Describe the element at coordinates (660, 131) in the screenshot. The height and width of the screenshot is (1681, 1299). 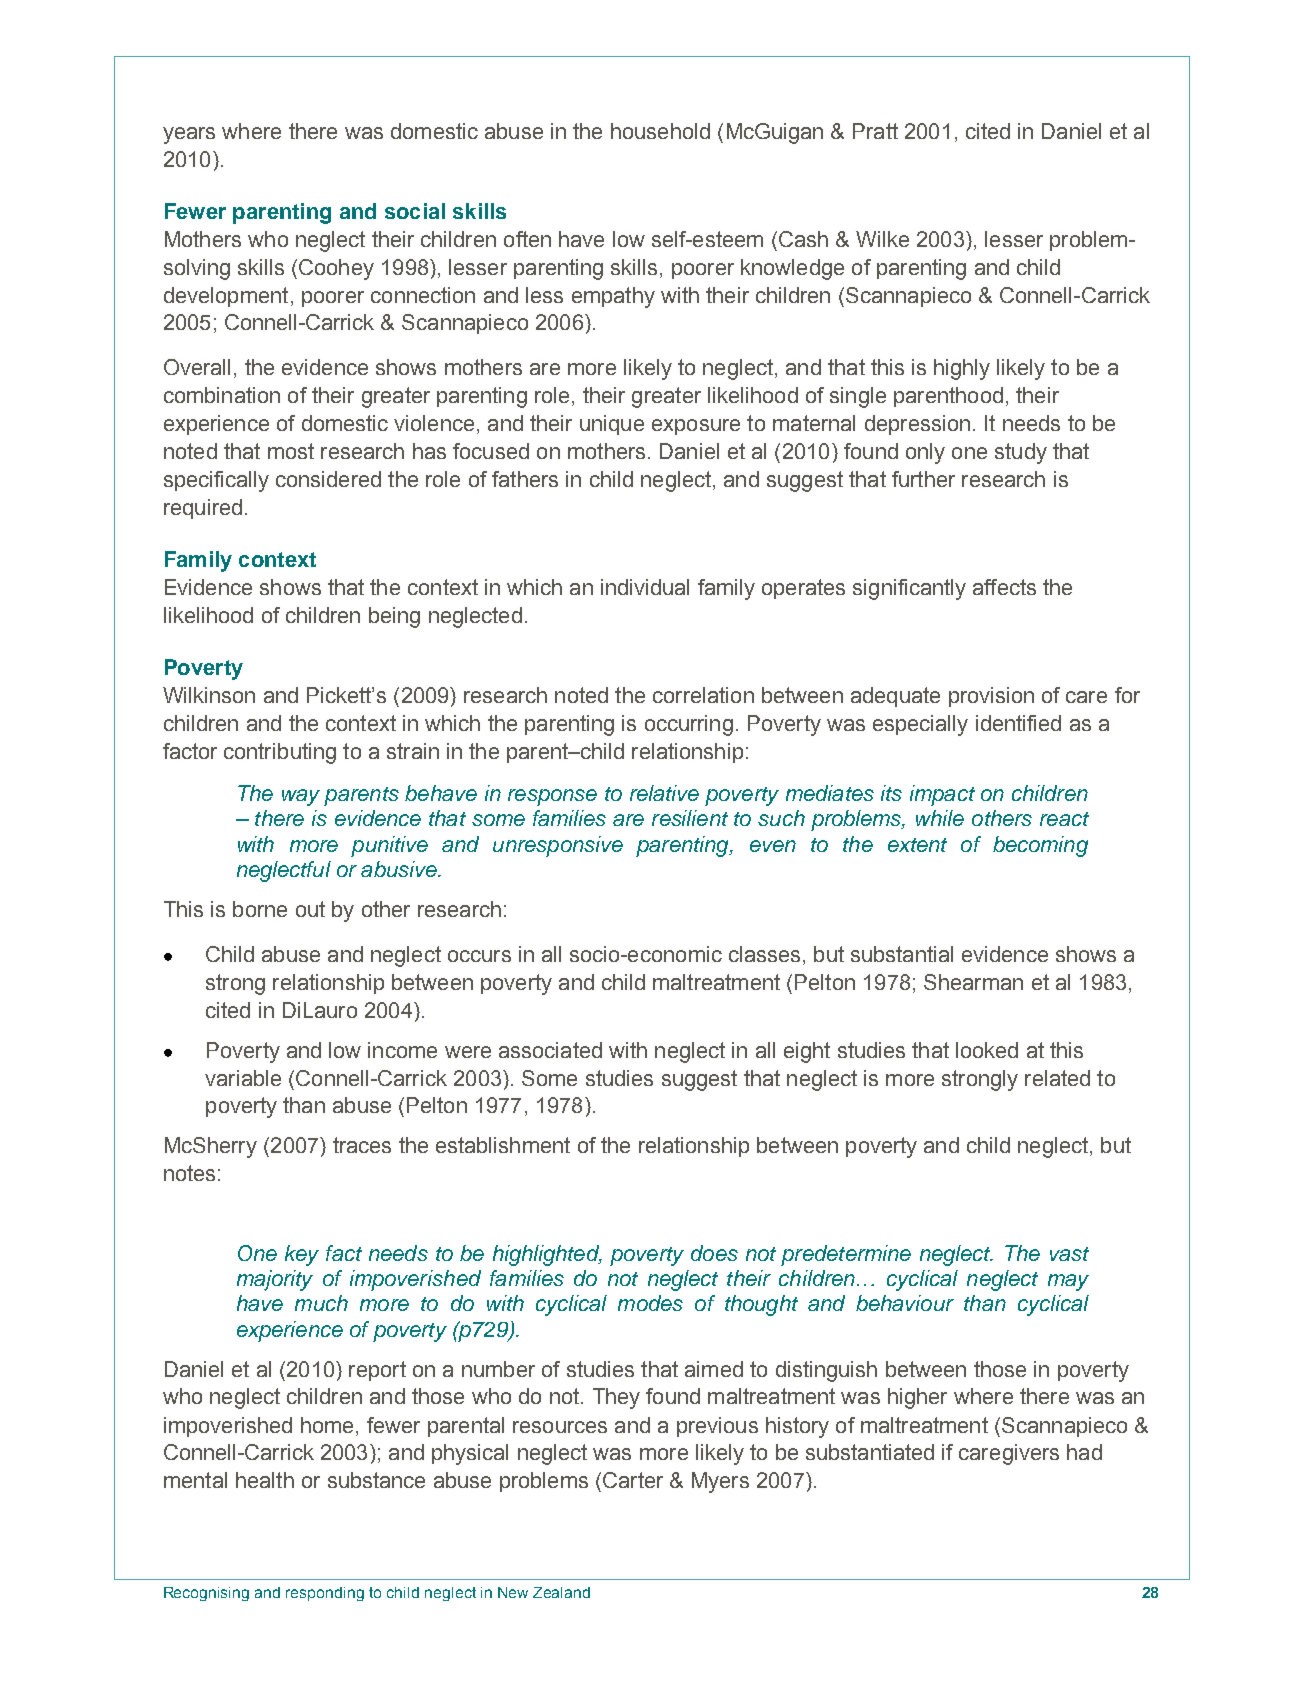
I see `household` at that location.
